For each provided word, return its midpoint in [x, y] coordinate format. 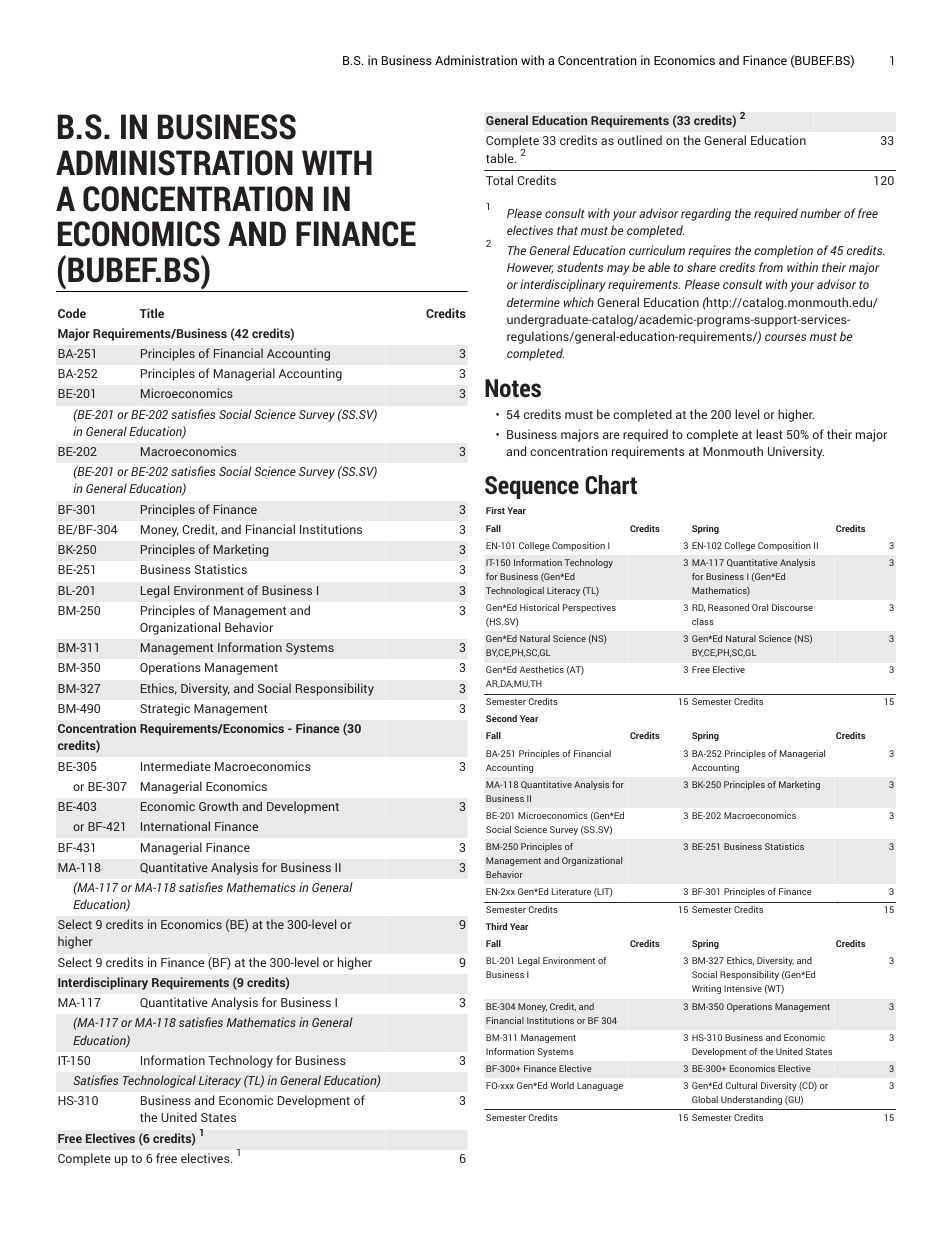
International [175, 826]
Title [152, 313]
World [562, 1085]
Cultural [741, 1085]
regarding [706, 214]
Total [499, 180]
